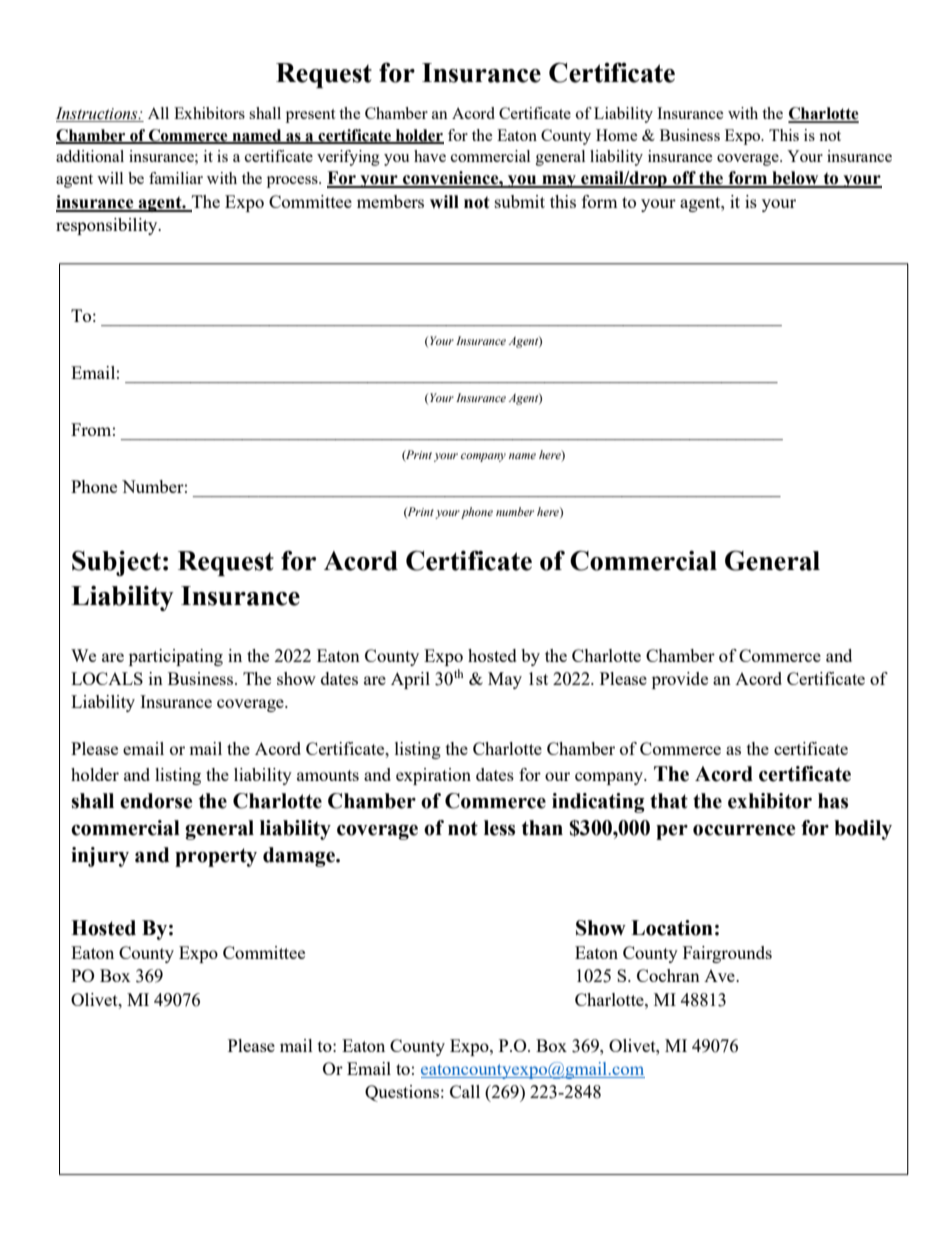  Describe the element at coordinates (795, 179) in the screenshot. I see `below` at that location.
